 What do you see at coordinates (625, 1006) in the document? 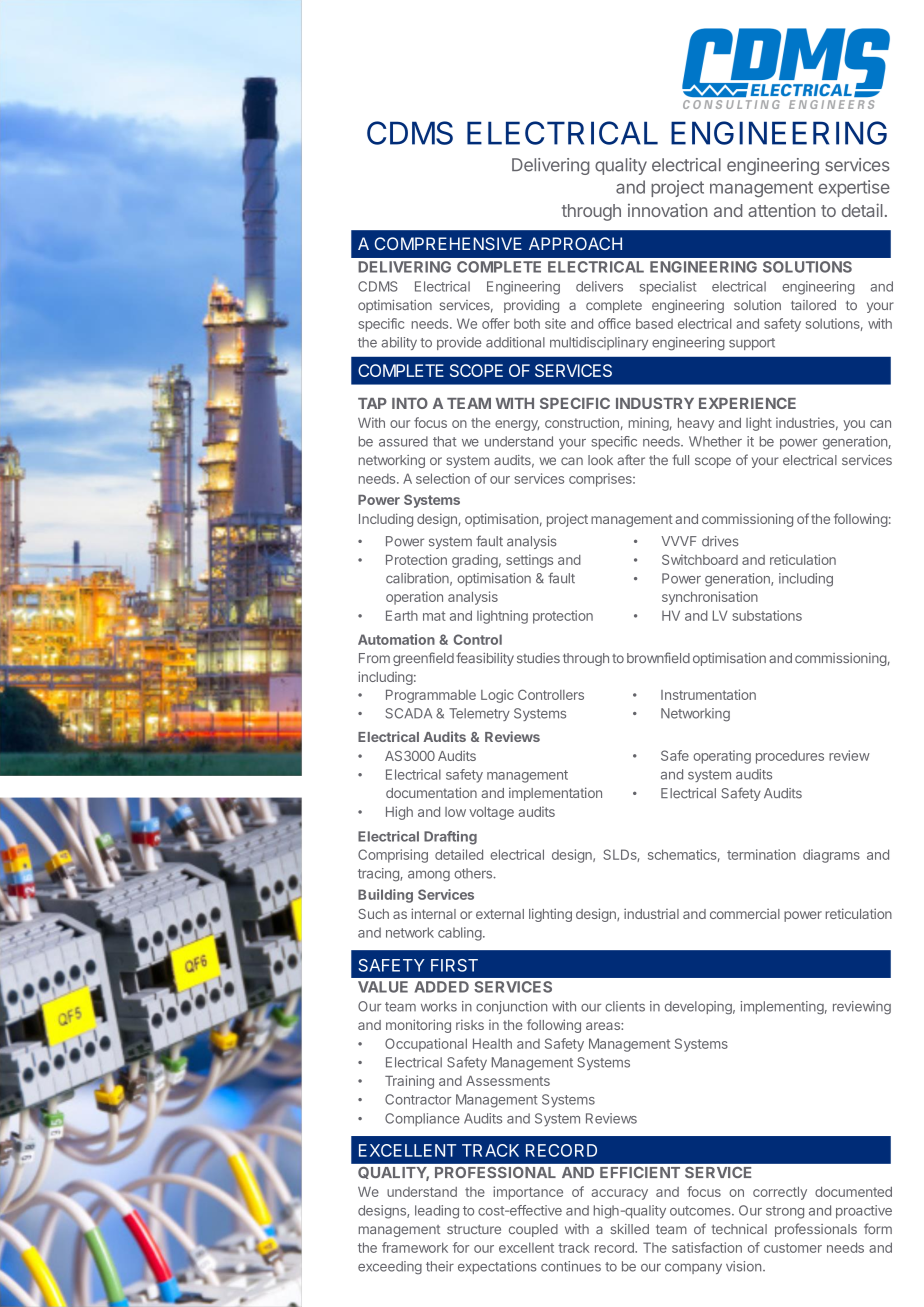
I see `clients` at bounding box center [625, 1006].
